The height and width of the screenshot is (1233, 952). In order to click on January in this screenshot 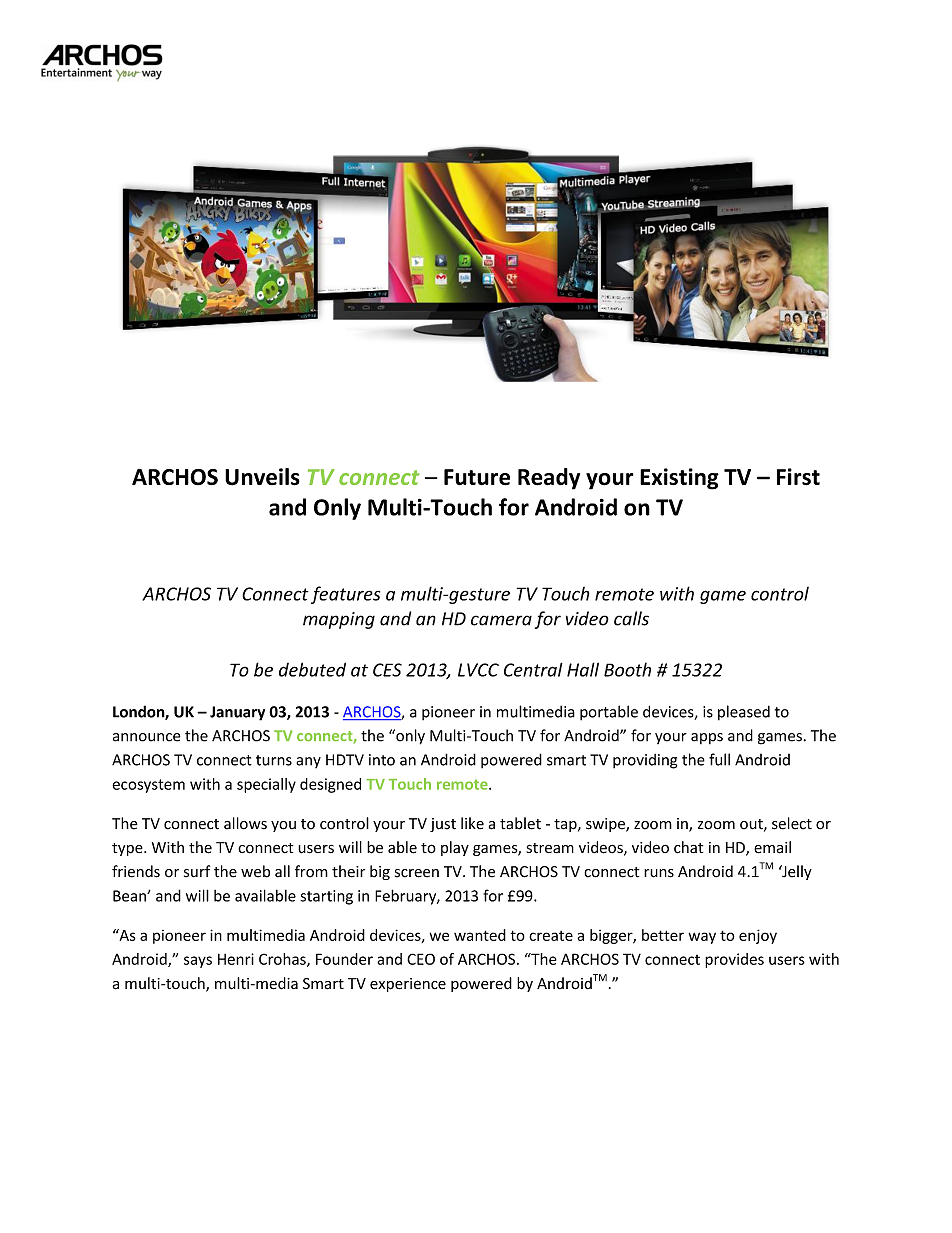, I will do `click(237, 713)`.
